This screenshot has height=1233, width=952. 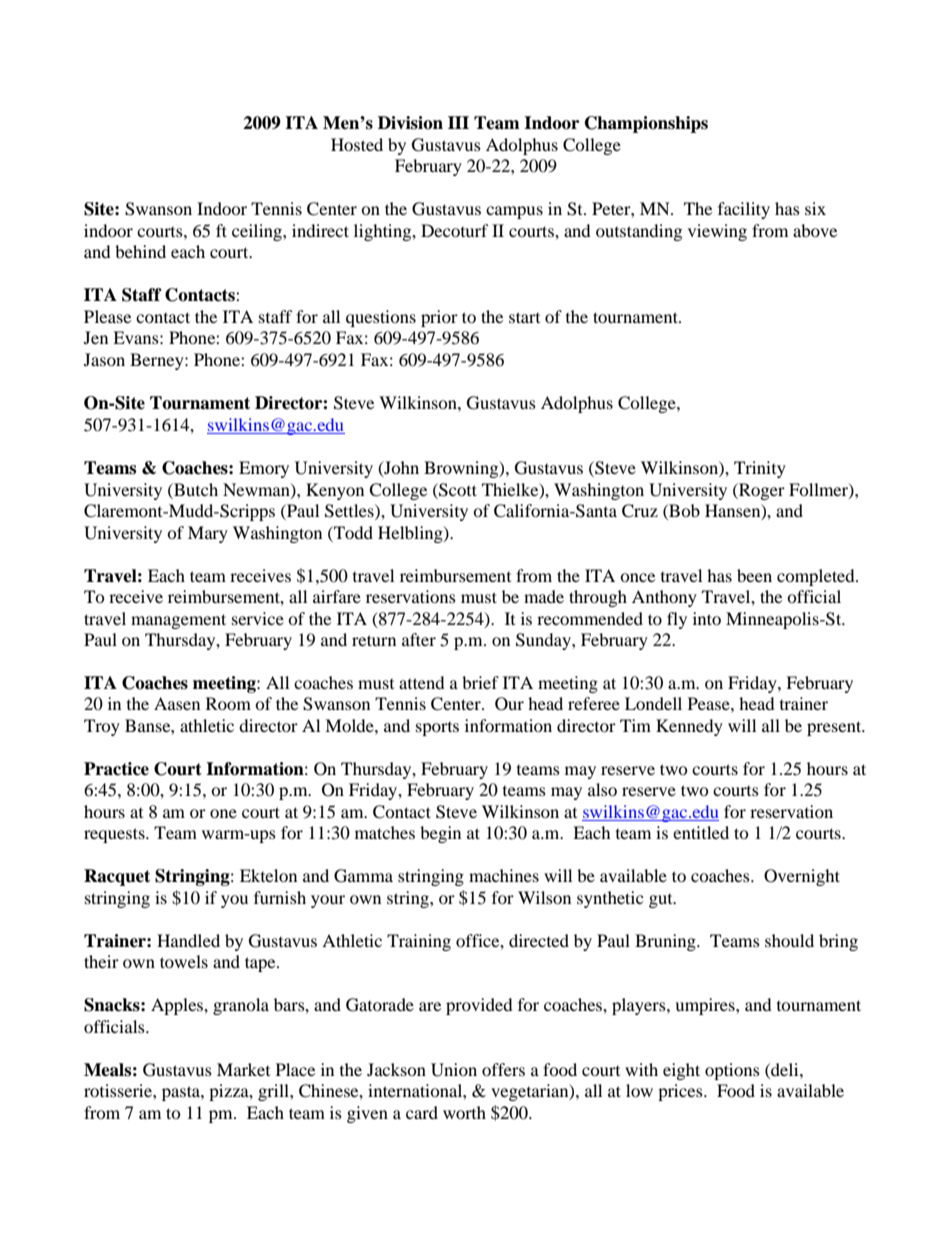 What do you see at coordinates (744, 210) in the screenshot?
I see `facility` at bounding box center [744, 210].
